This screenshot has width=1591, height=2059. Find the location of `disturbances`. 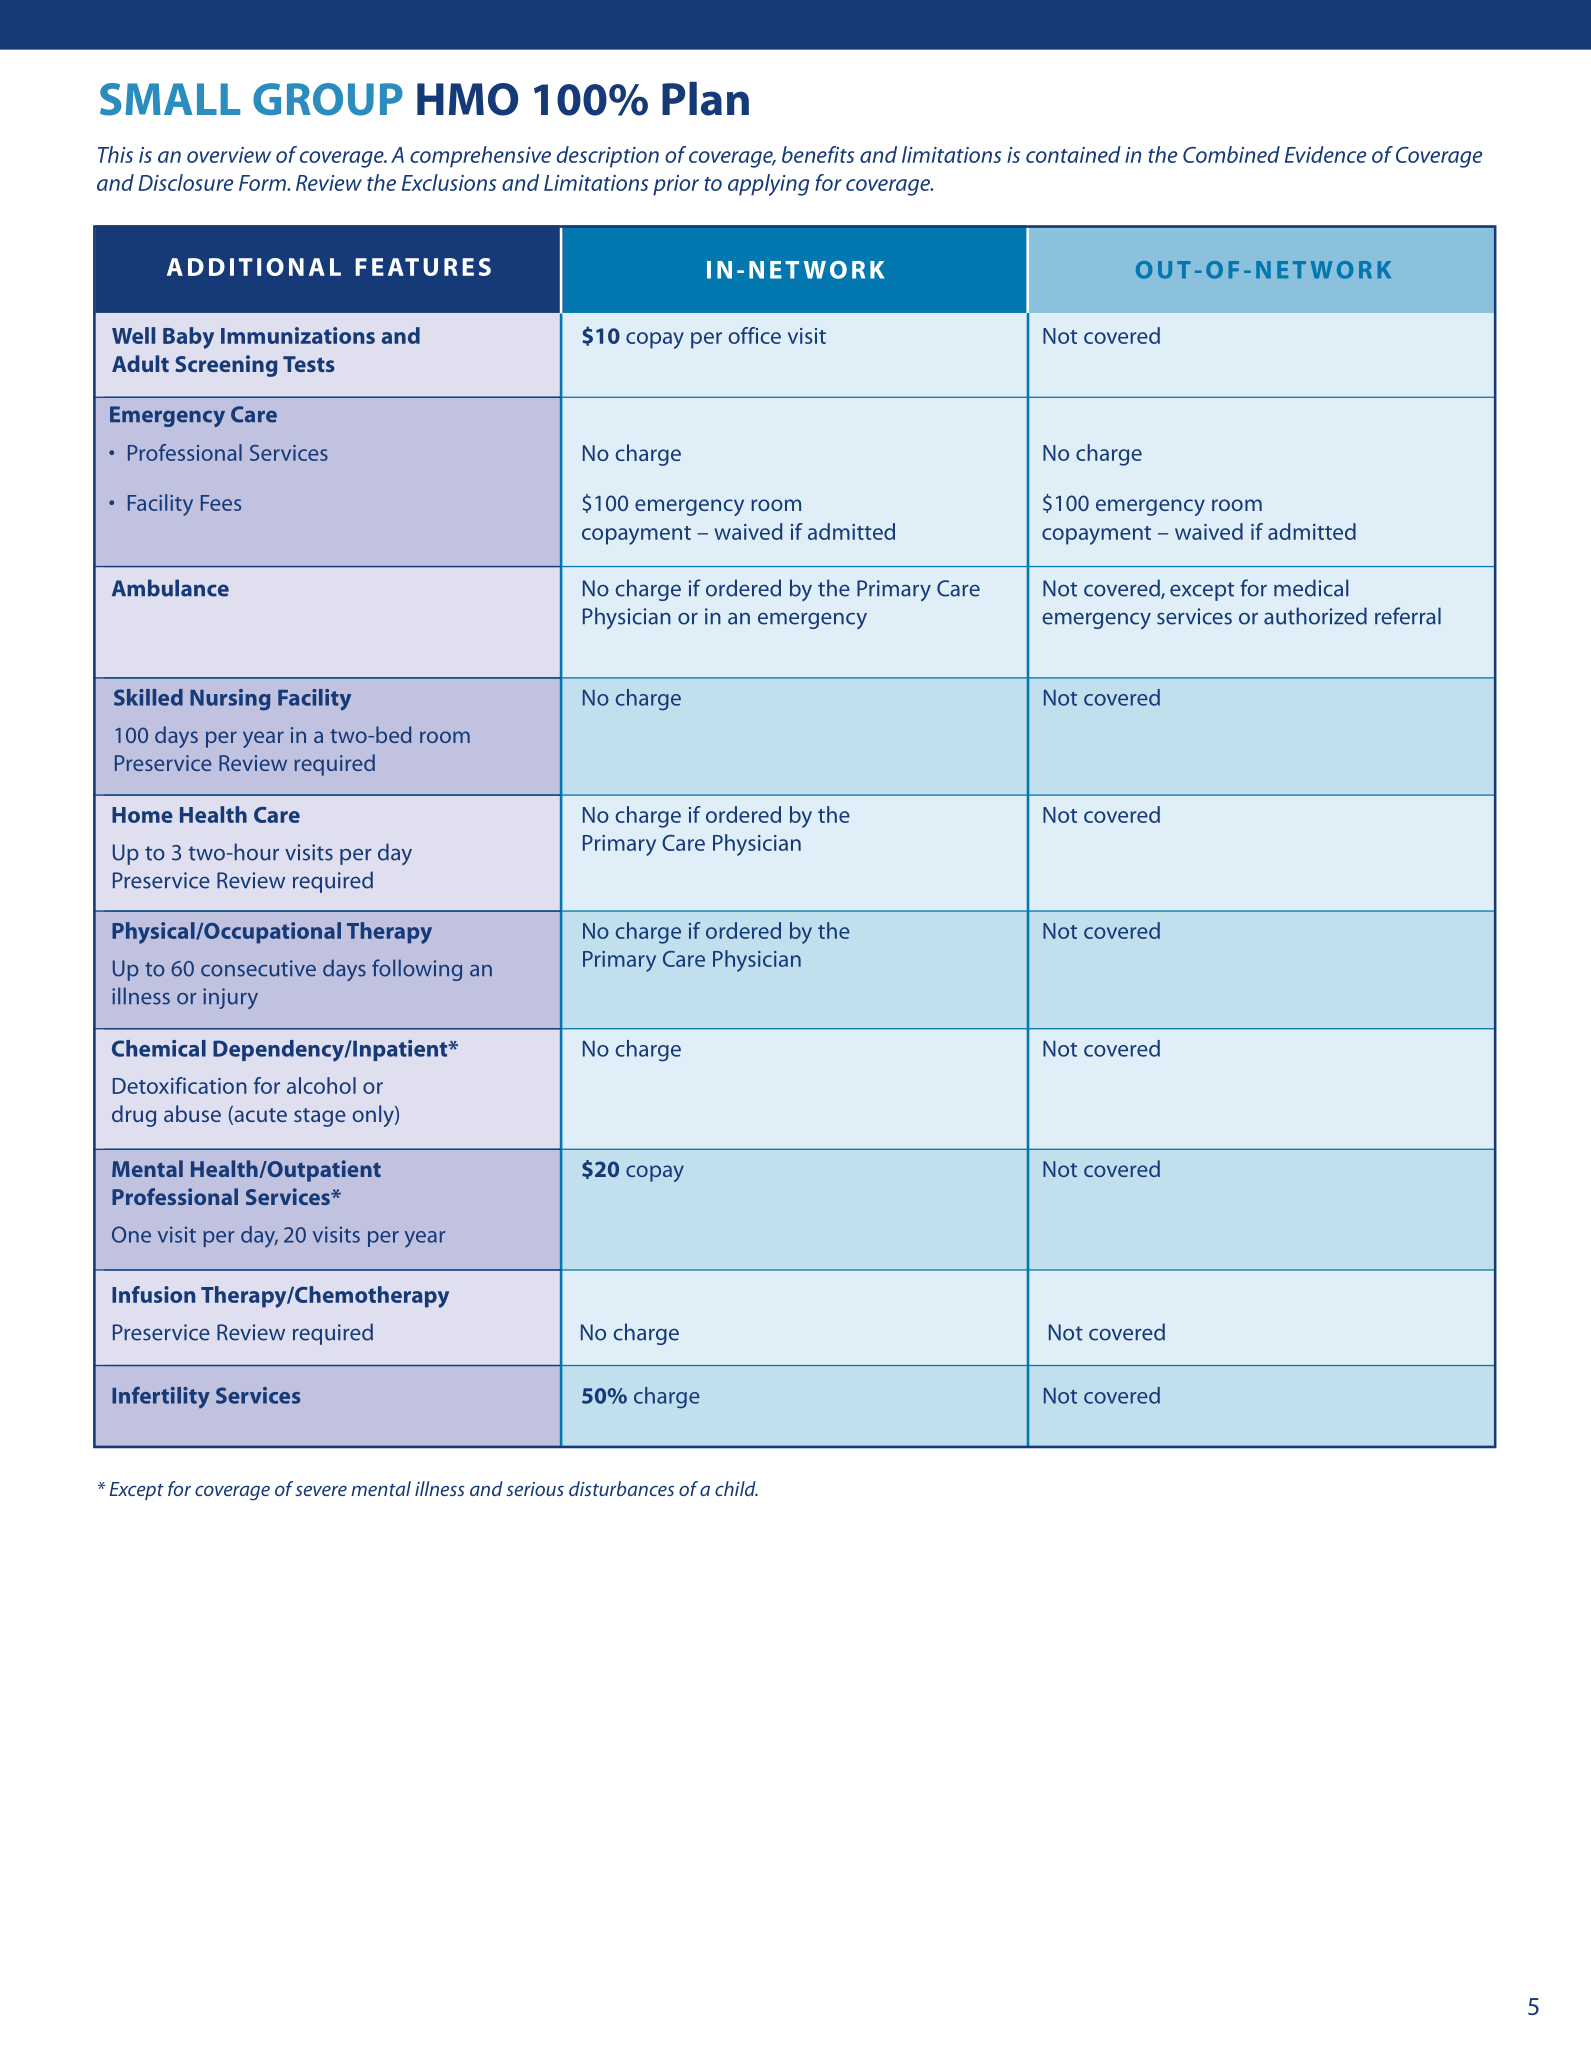

disturbances is located at coordinates (621, 1488).
